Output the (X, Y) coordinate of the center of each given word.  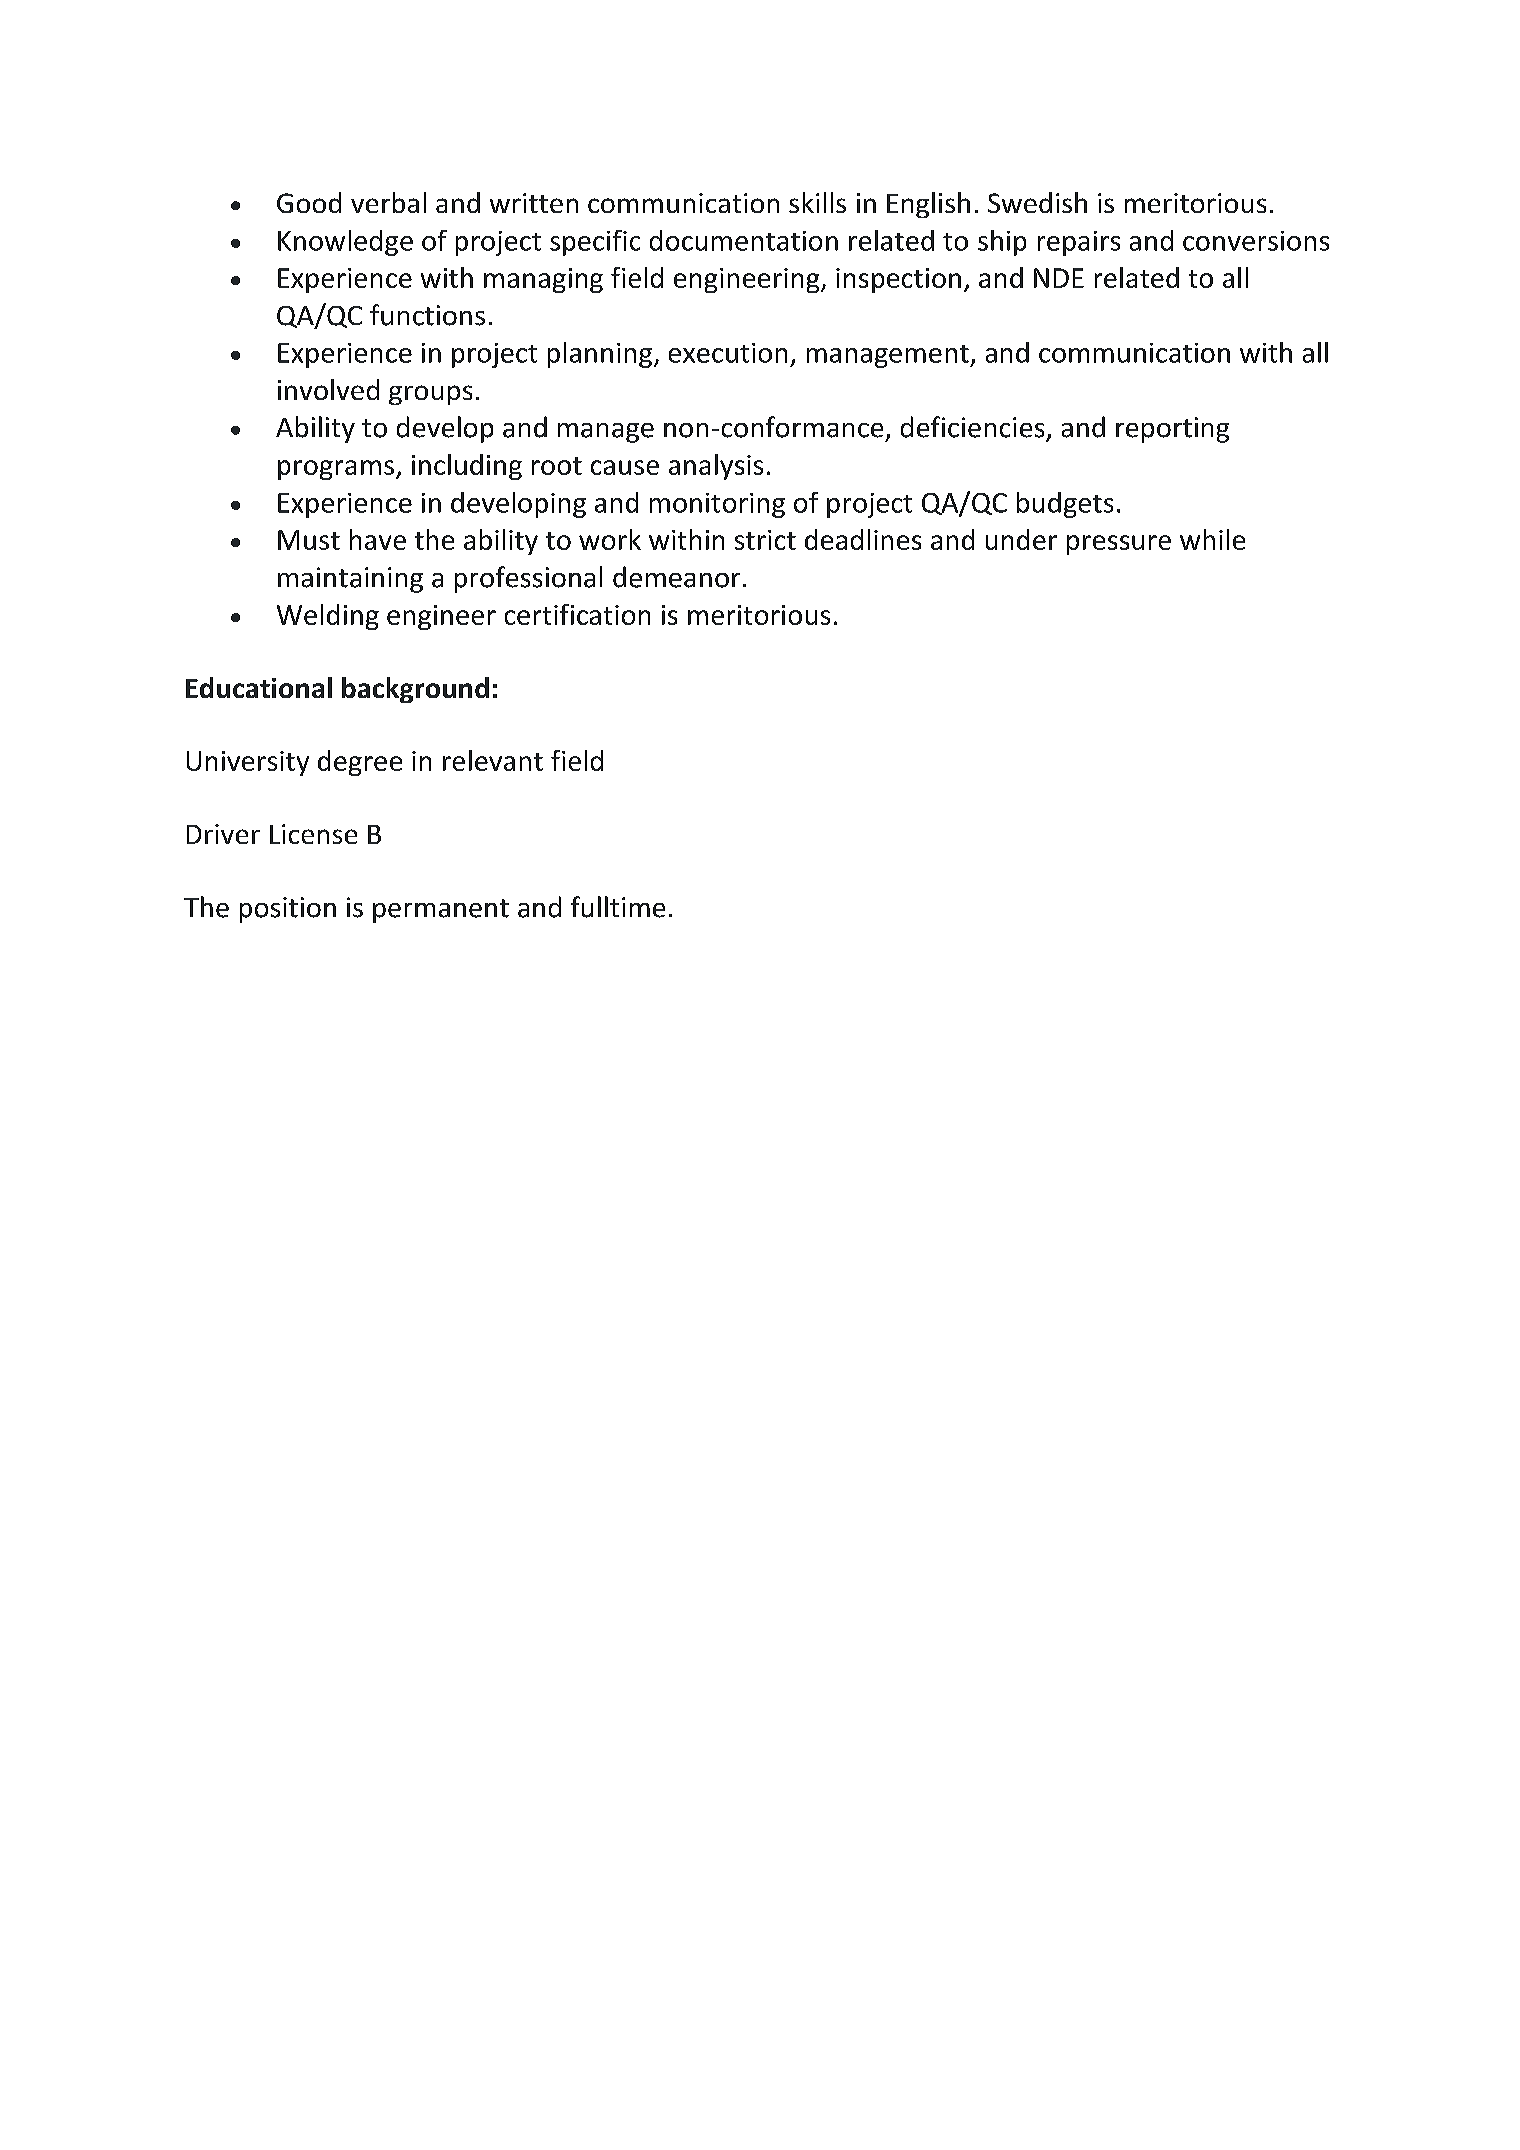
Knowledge (345, 243)
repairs (1079, 243)
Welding (328, 617)
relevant (493, 760)
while (1212, 539)
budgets (1065, 505)
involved (328, 389)
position (288, 910)
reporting (1172, 430)
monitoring (717, 505)
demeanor (676, 577)
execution (728, 353)
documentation (744, 240)
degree (360, 763)
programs (337, 470)
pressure (1119, 545)
